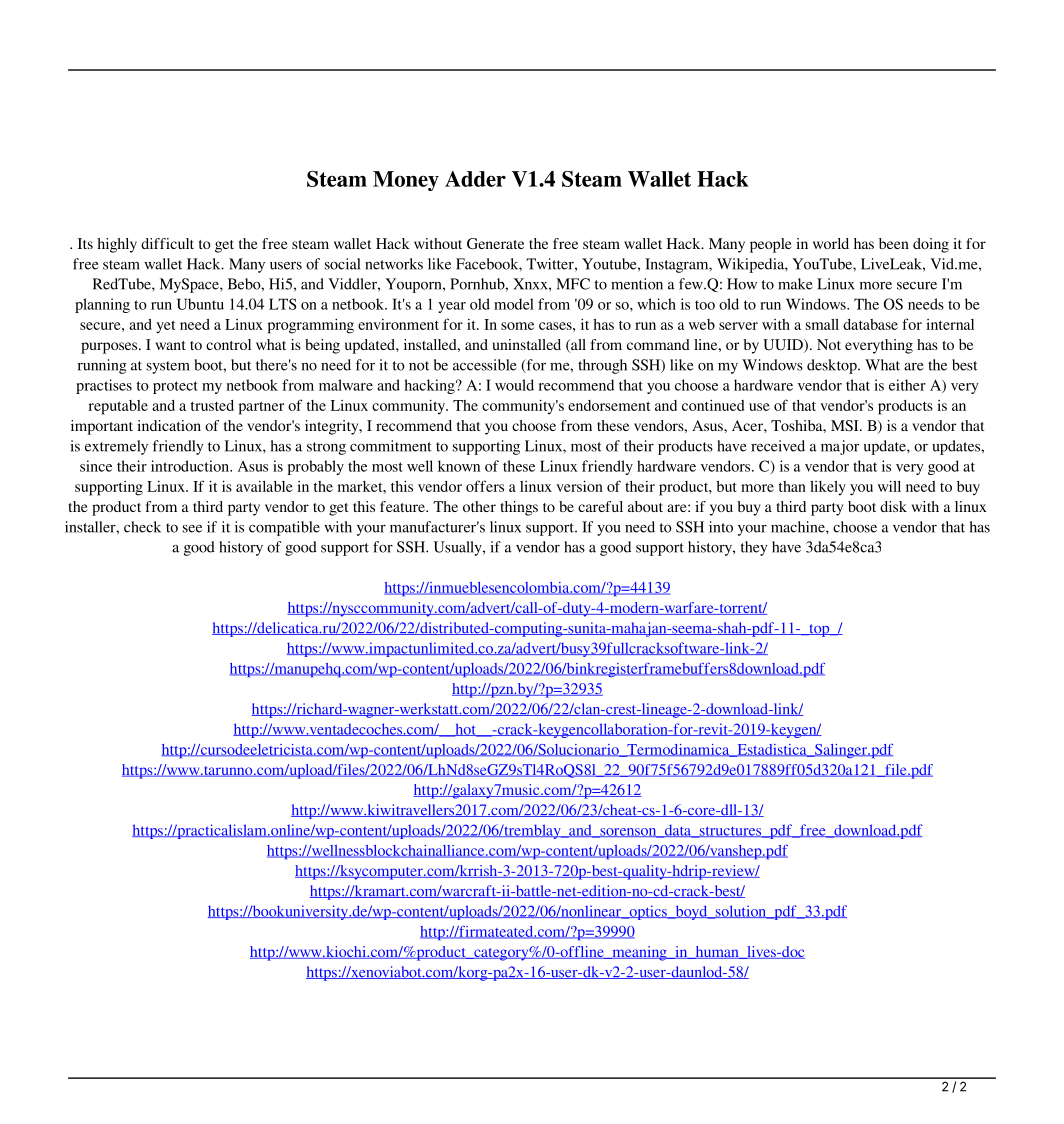  Describe the element at coordinates (514, 304) in the document. I see `model` at that location.
